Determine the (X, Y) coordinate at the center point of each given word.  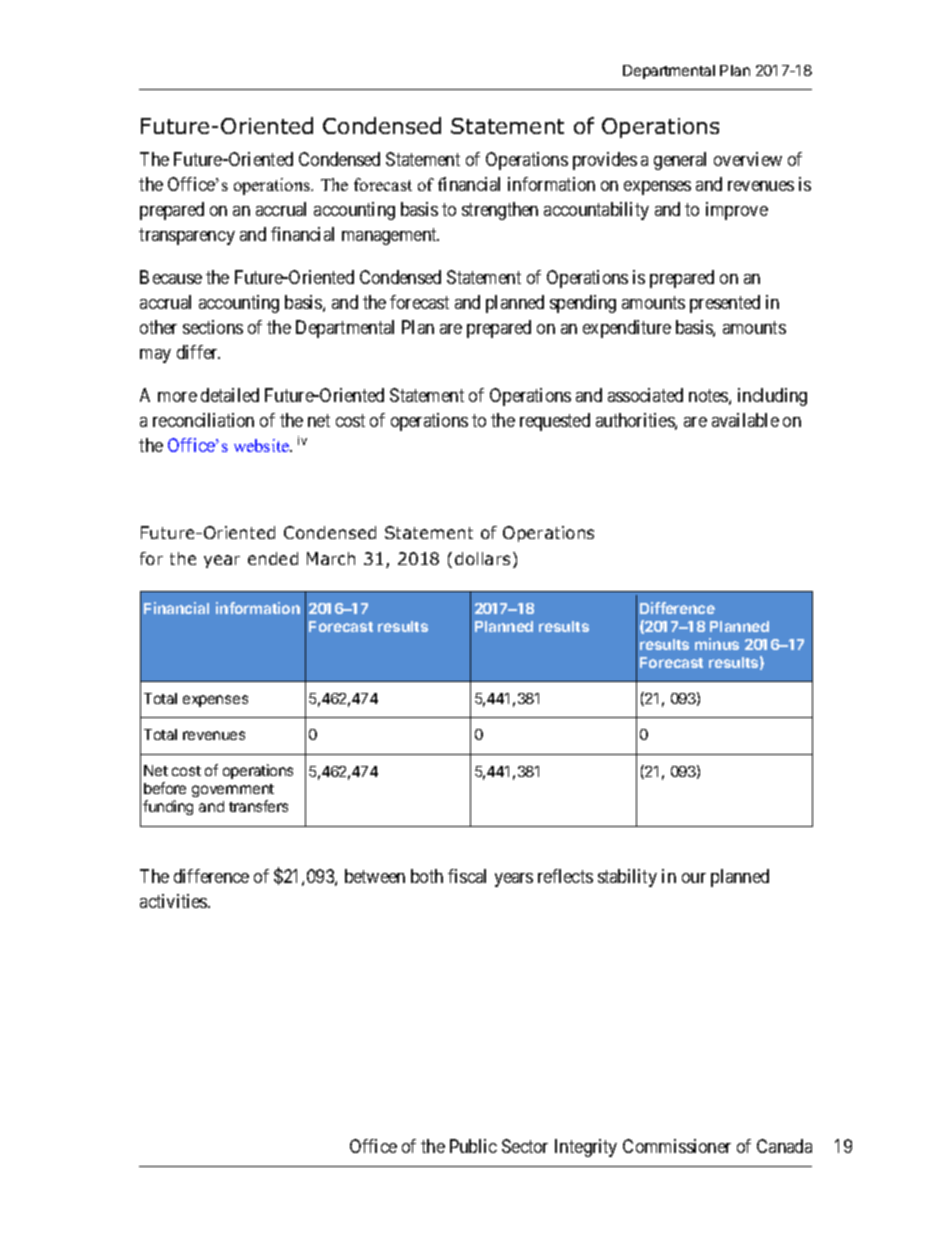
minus (717, 644)
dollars (482, 558)
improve (737, 211)
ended (273, 558)
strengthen (500, 211)
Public (473, 1146)
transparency (187, 236)
